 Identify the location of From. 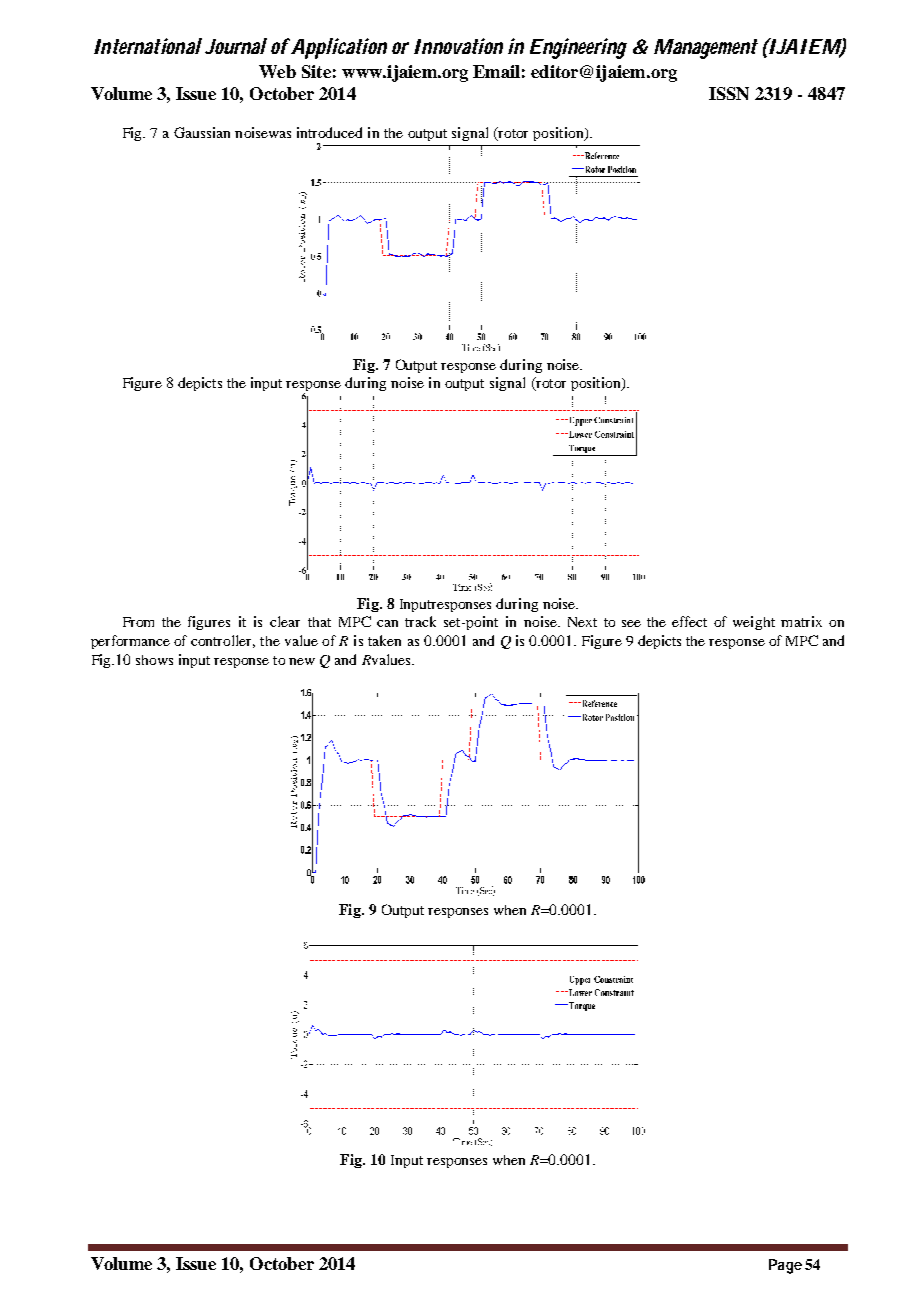
(138, 622).
